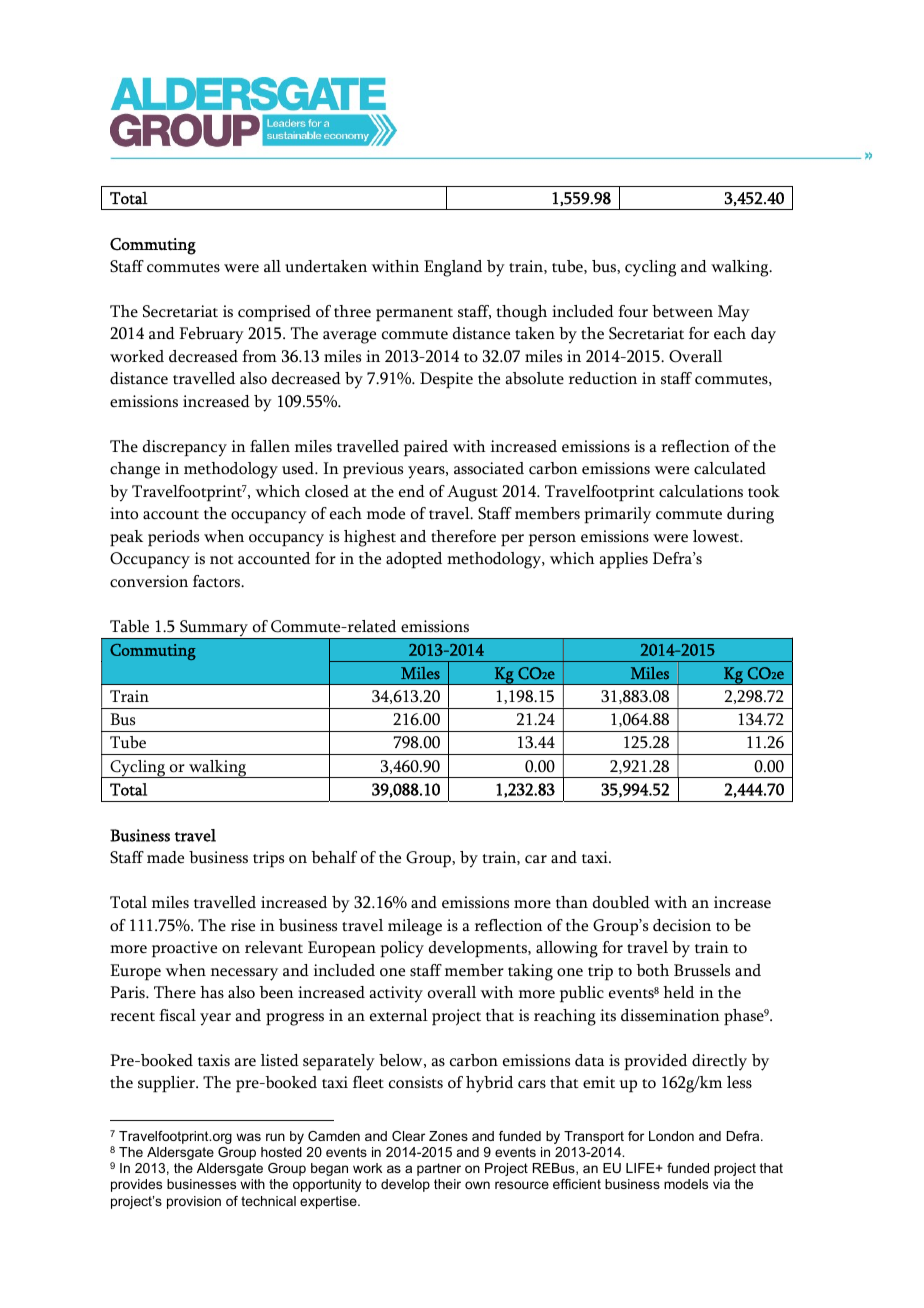 This image has height=1308, width=924. What do you see at coordinates (682, 311) in the image?
I see `between` at bounding box center [682, 311].
